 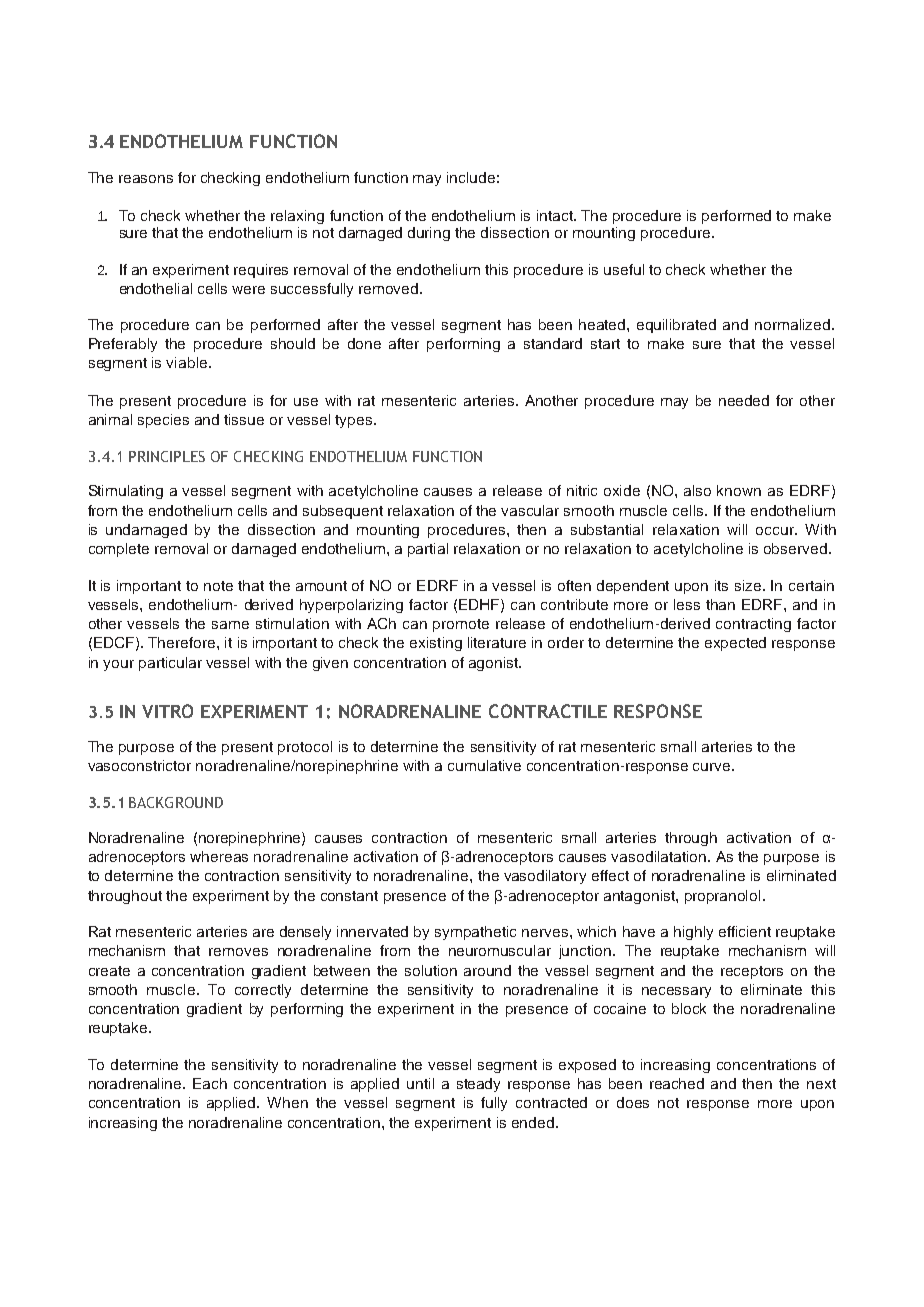 I want to click on needed, so click(x=744, y=400).
